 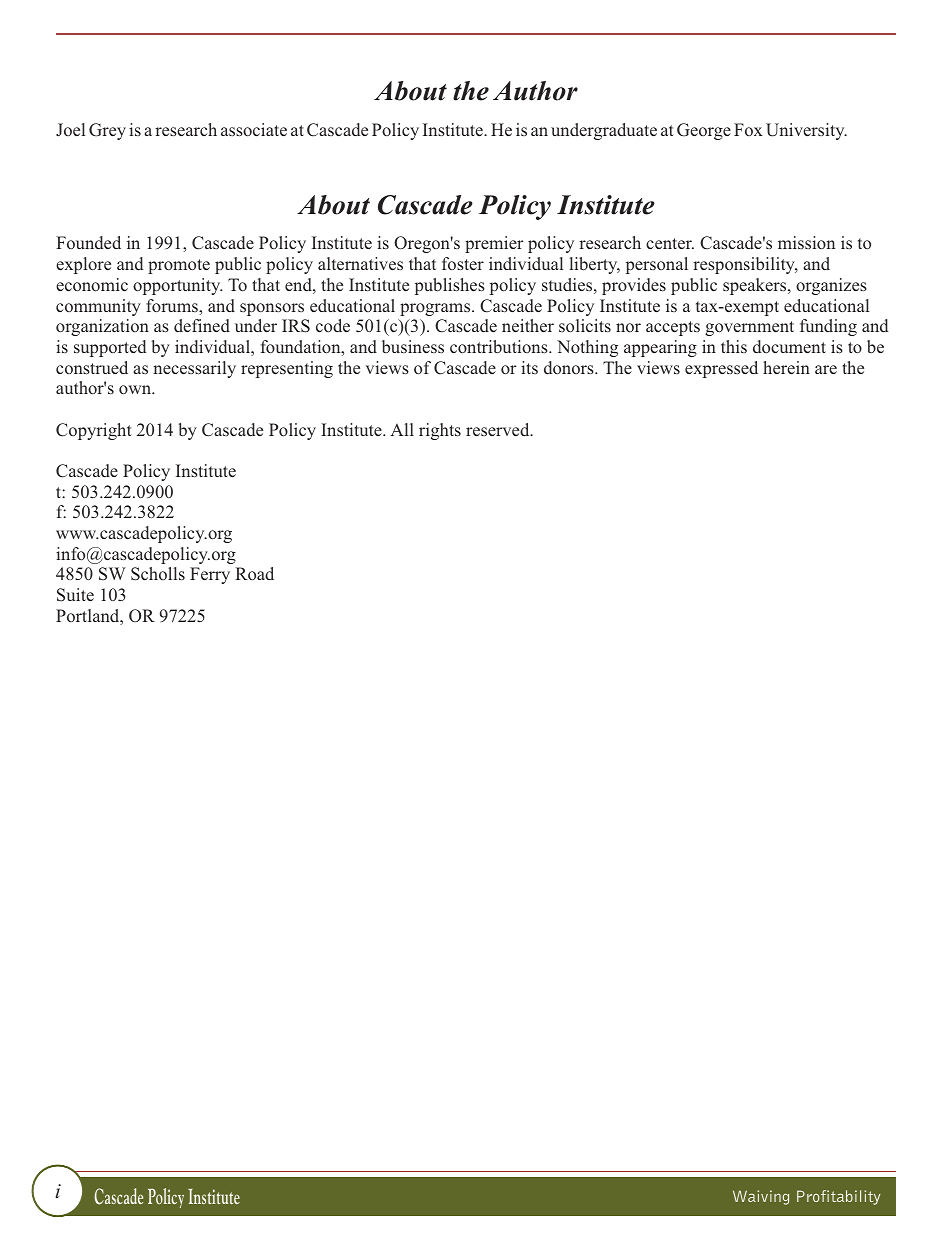 What do you see at coordinates (499, 429) in the screenshot?
I see `reserved` at bounding box center [499, 429].
